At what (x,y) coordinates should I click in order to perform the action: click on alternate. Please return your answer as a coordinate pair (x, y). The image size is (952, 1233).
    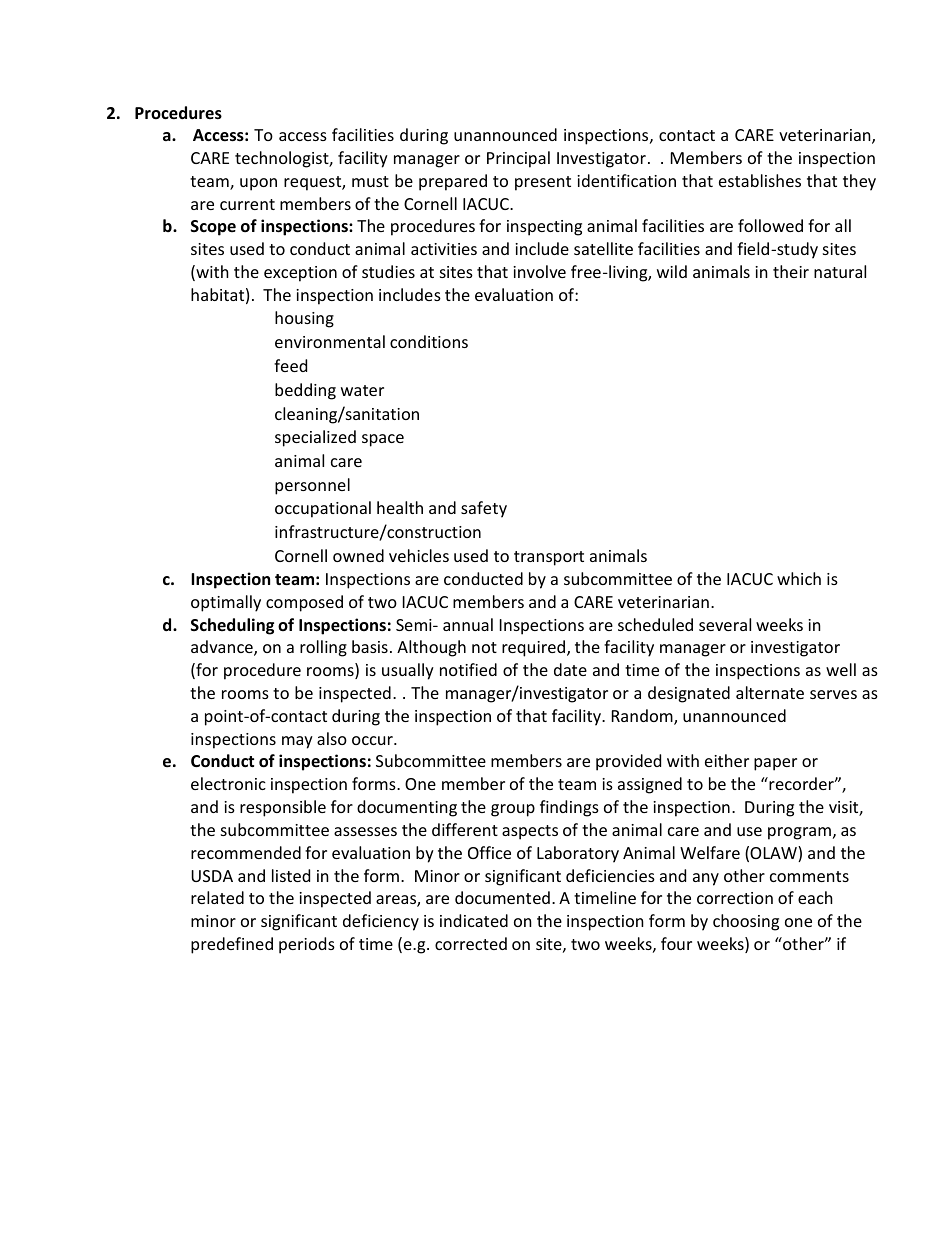
    Looking at the image, I should click on (770, 692).
